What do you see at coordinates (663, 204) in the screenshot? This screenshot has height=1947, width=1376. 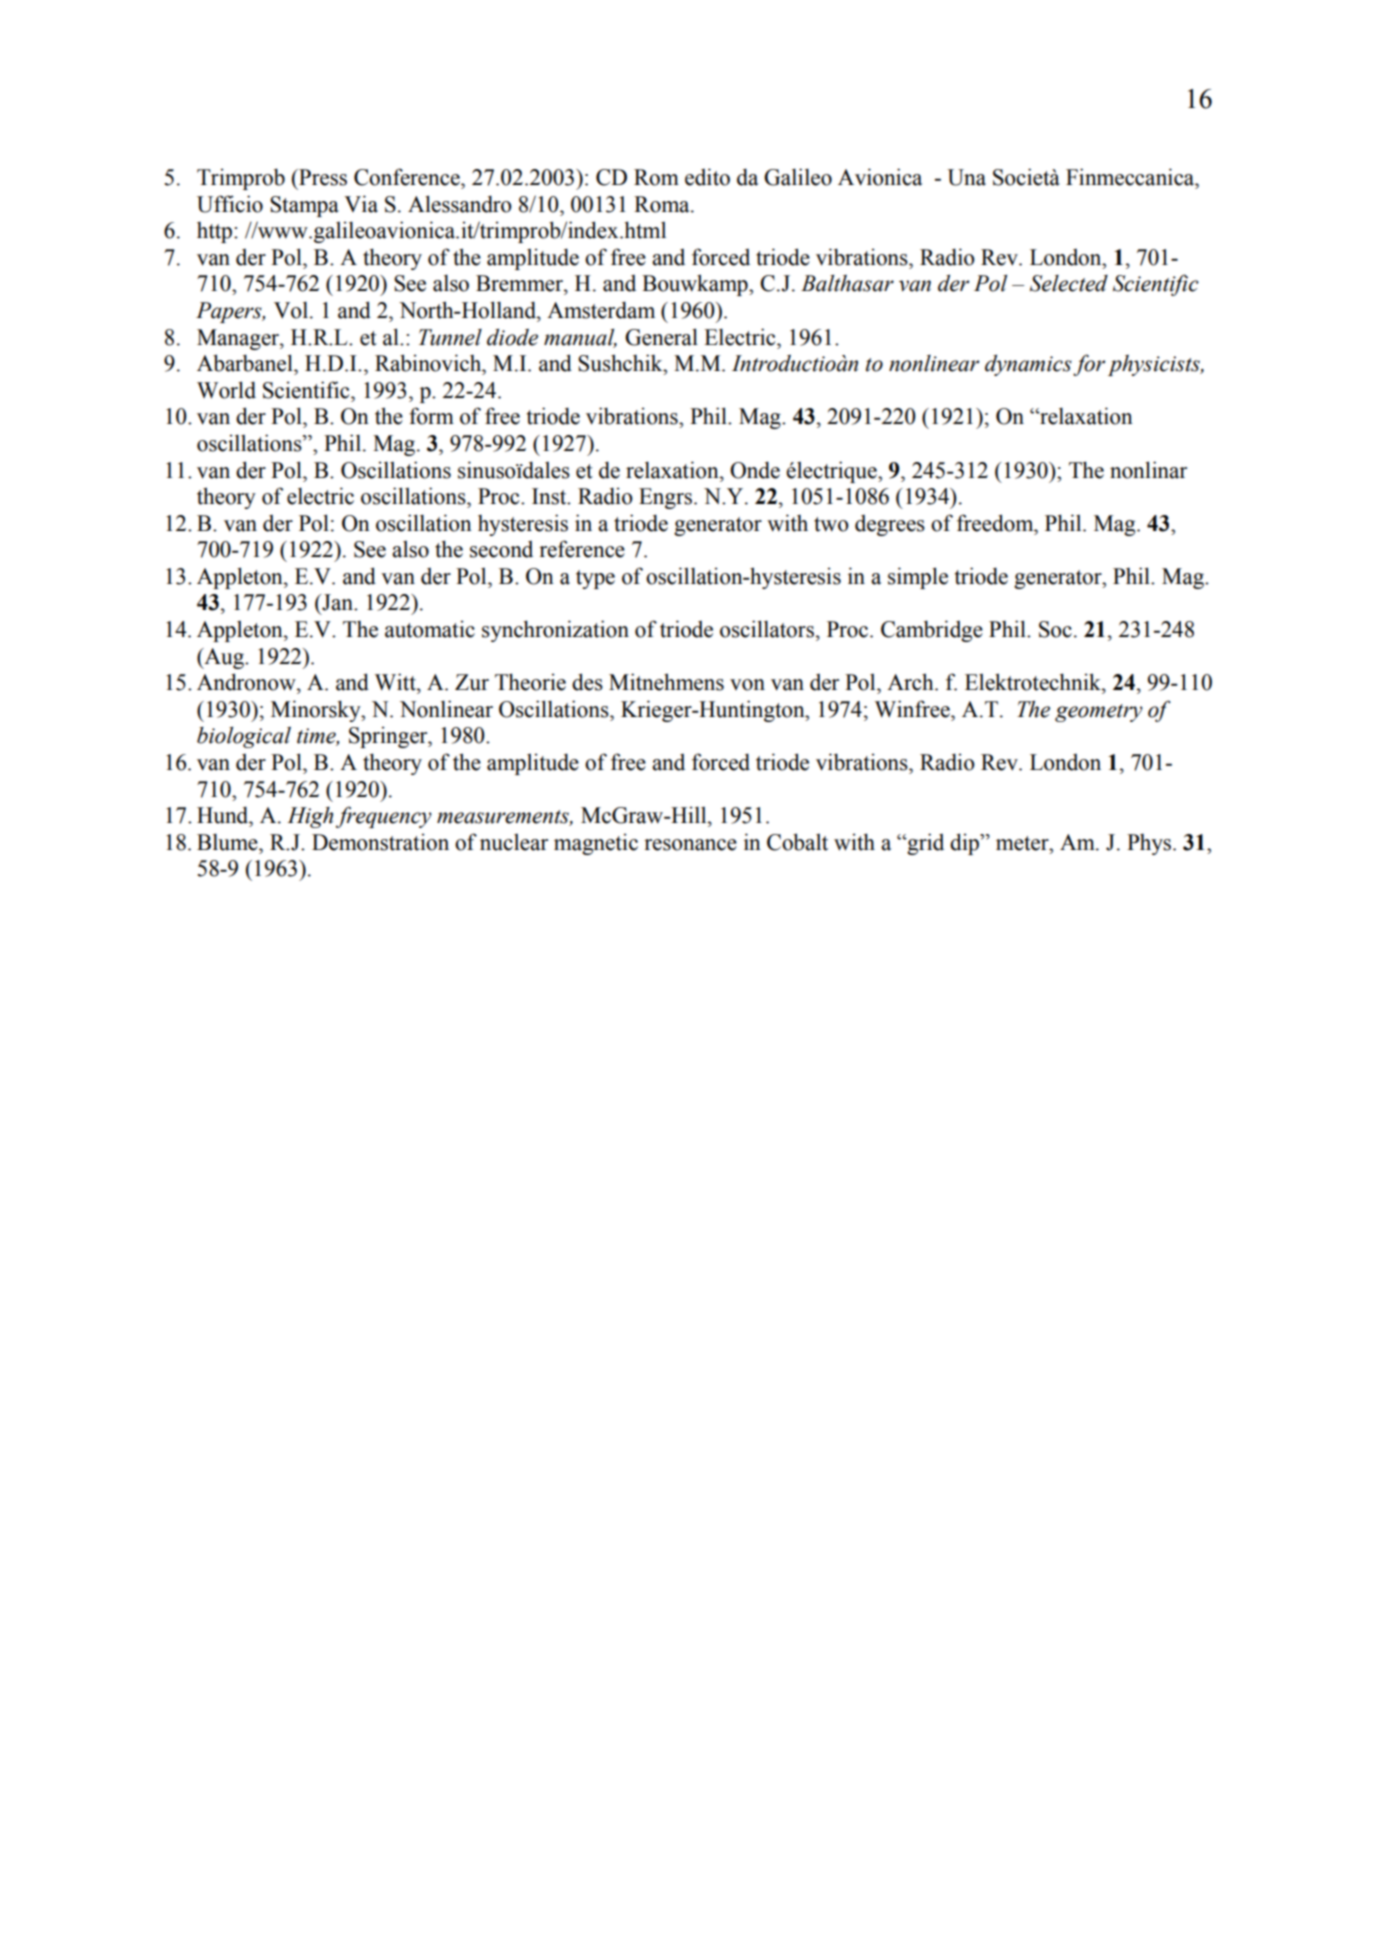 I see `Roma` at bounding box center [663, 204].
